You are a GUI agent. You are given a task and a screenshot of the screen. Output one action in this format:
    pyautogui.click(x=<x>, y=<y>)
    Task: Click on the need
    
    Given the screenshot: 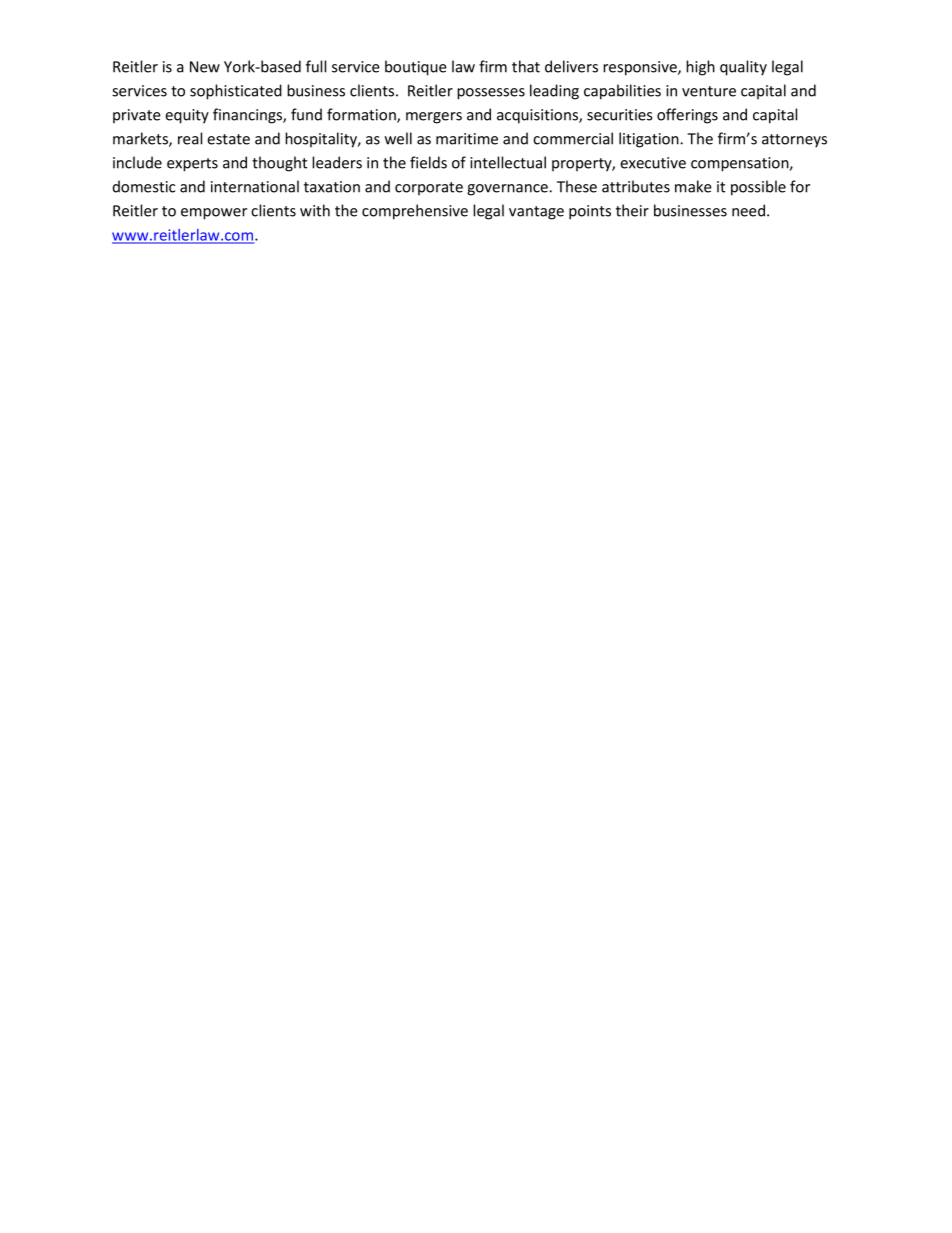 What is the action you would take?
    pyautogui.click(x=750, y=210)
